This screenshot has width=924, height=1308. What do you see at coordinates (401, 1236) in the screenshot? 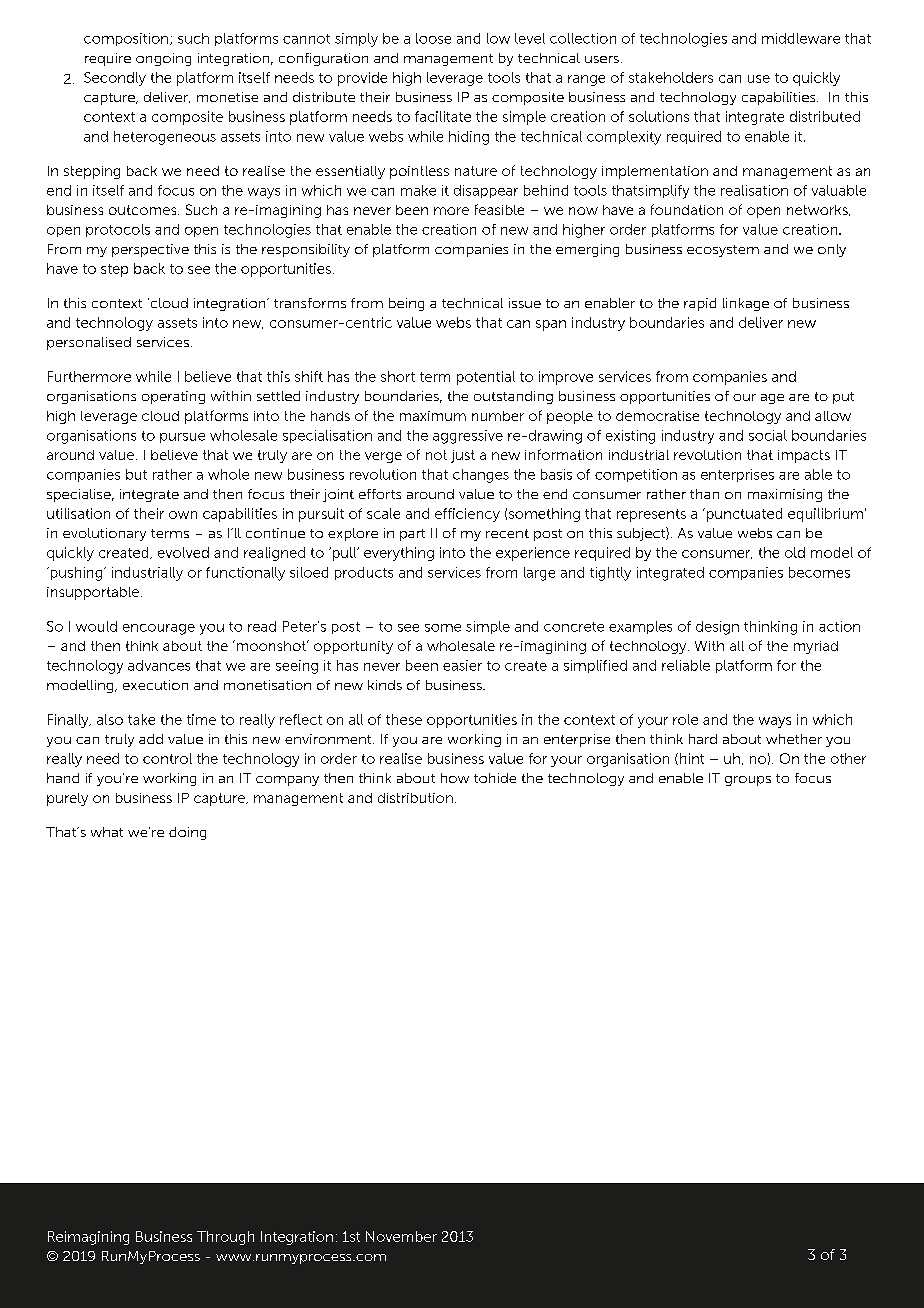
I see `November` at bounding box center [401, 1236].
